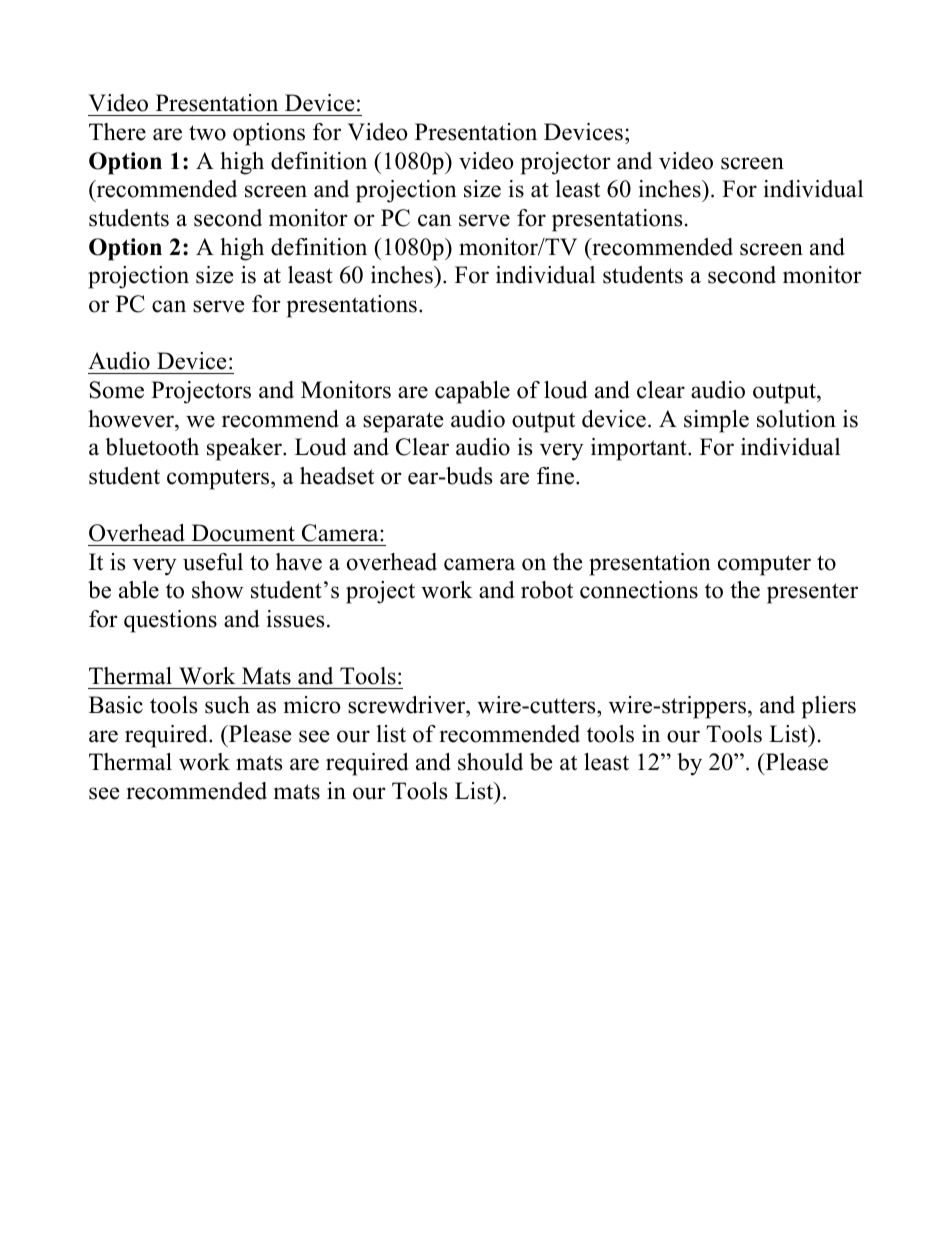  I want to click on should, so click(490, 762).
